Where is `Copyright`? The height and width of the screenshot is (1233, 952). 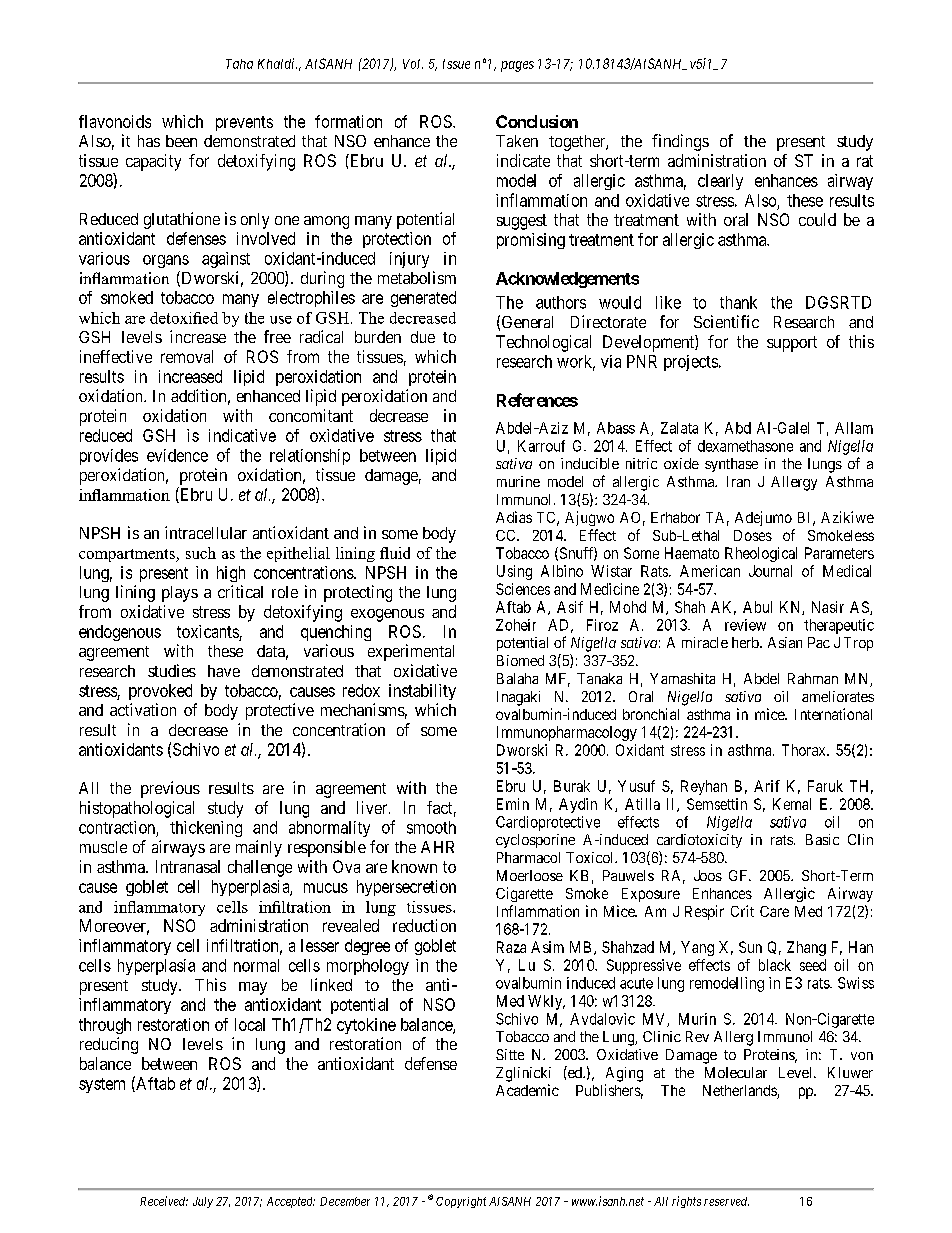
Copyright is located at coordinates (461, 1202).
